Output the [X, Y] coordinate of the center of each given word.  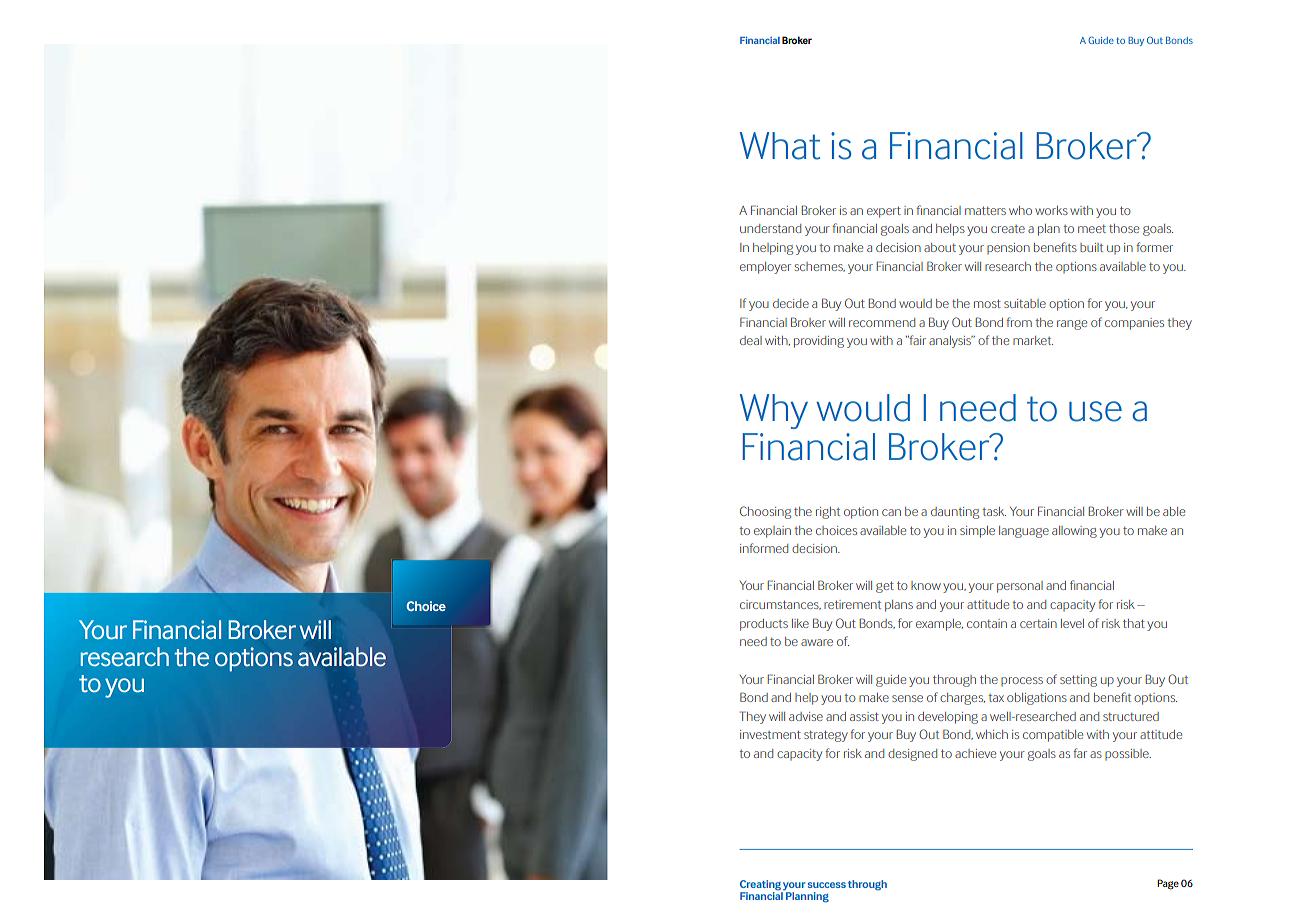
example [939, 625]
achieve [975, 753]
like [800, 623]
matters [985, 211]
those [1124, 228]
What [780, 146]
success [827, 885]
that [1134, 623]
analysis [951, 342]
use [1095, 411]
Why [774, 411]
